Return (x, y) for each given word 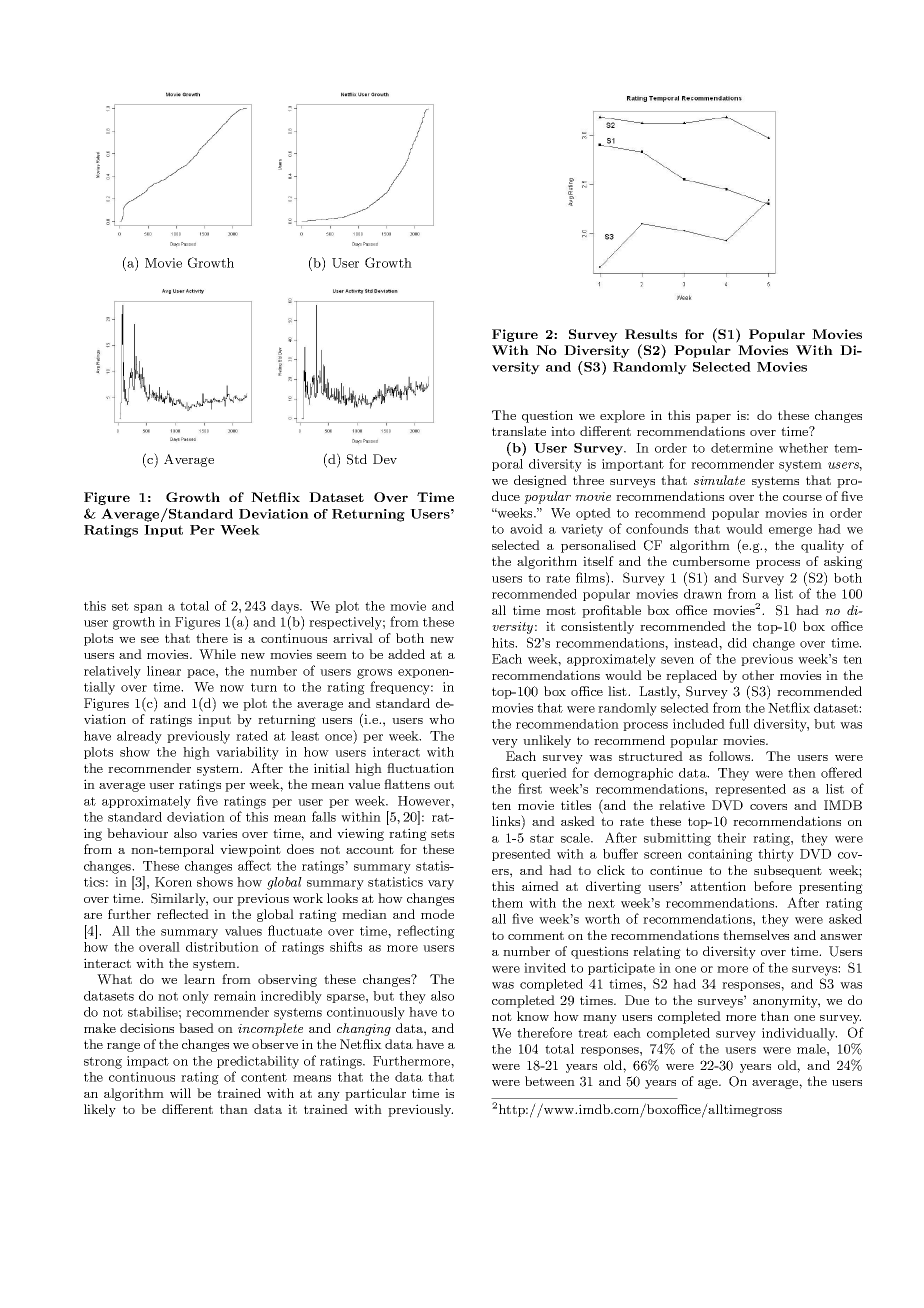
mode (437, 914)
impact (148, 1062)
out (444, 784)
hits (504, 643)
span (148, 608)
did (737, 643)
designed (540, 481)
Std (357, 459)
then (802, 773)
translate (519, 431)
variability (247, 753)
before (773, 886)
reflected (183, 914)
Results (651, 334)
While (217, 654)
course (802, 498)
